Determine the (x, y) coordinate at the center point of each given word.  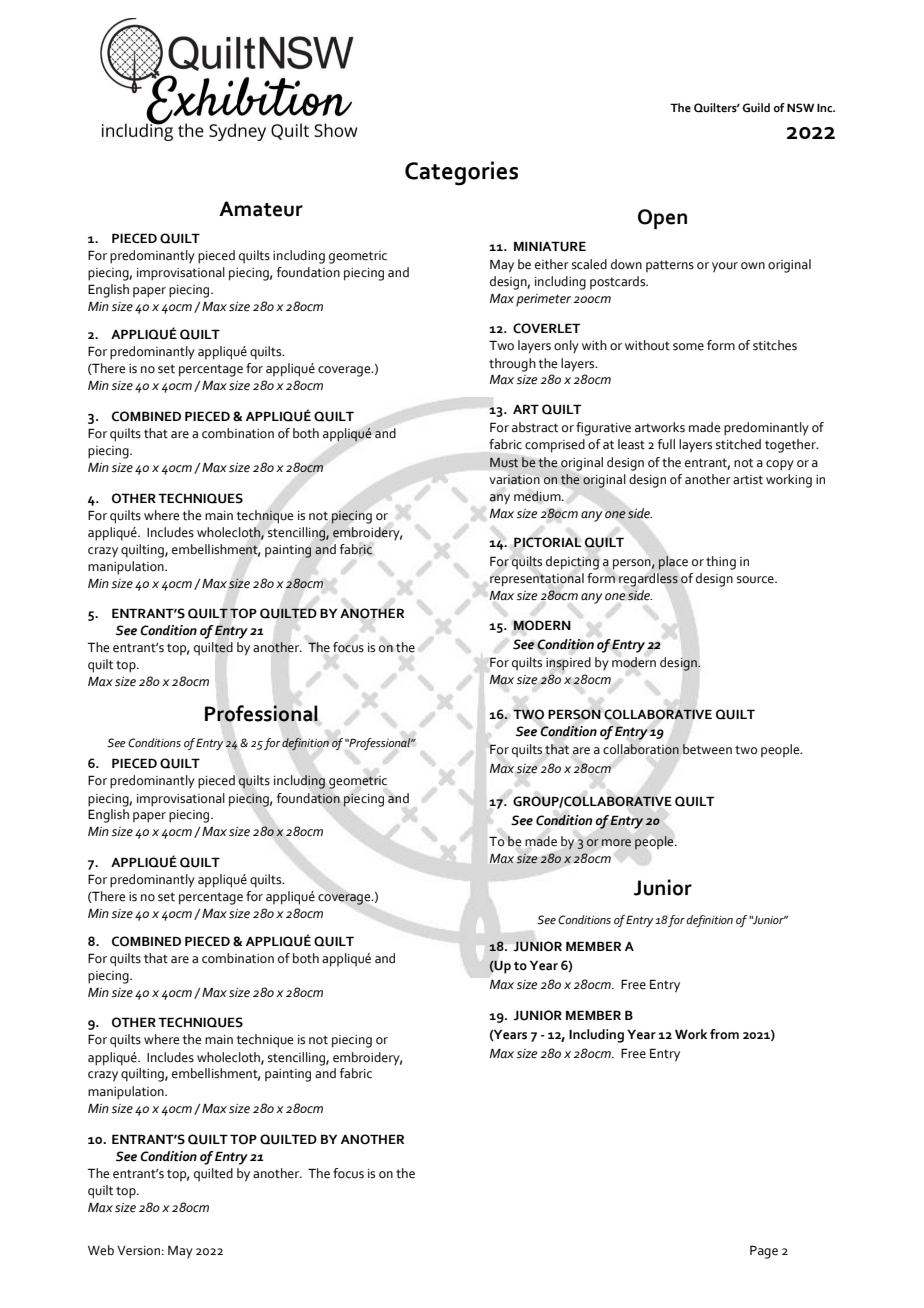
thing (721, 563)
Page (764, 1252)
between (707, 749)
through (512, 365)
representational (537, 580)
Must (504, 462)
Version (138, 1251)
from (724, 1034)
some (688, 347)
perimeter (543, 300)
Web (101, 1250)
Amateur (261, 209)
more (616, 843)
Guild (756, 108)
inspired (568, 664)
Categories (461, 173)
